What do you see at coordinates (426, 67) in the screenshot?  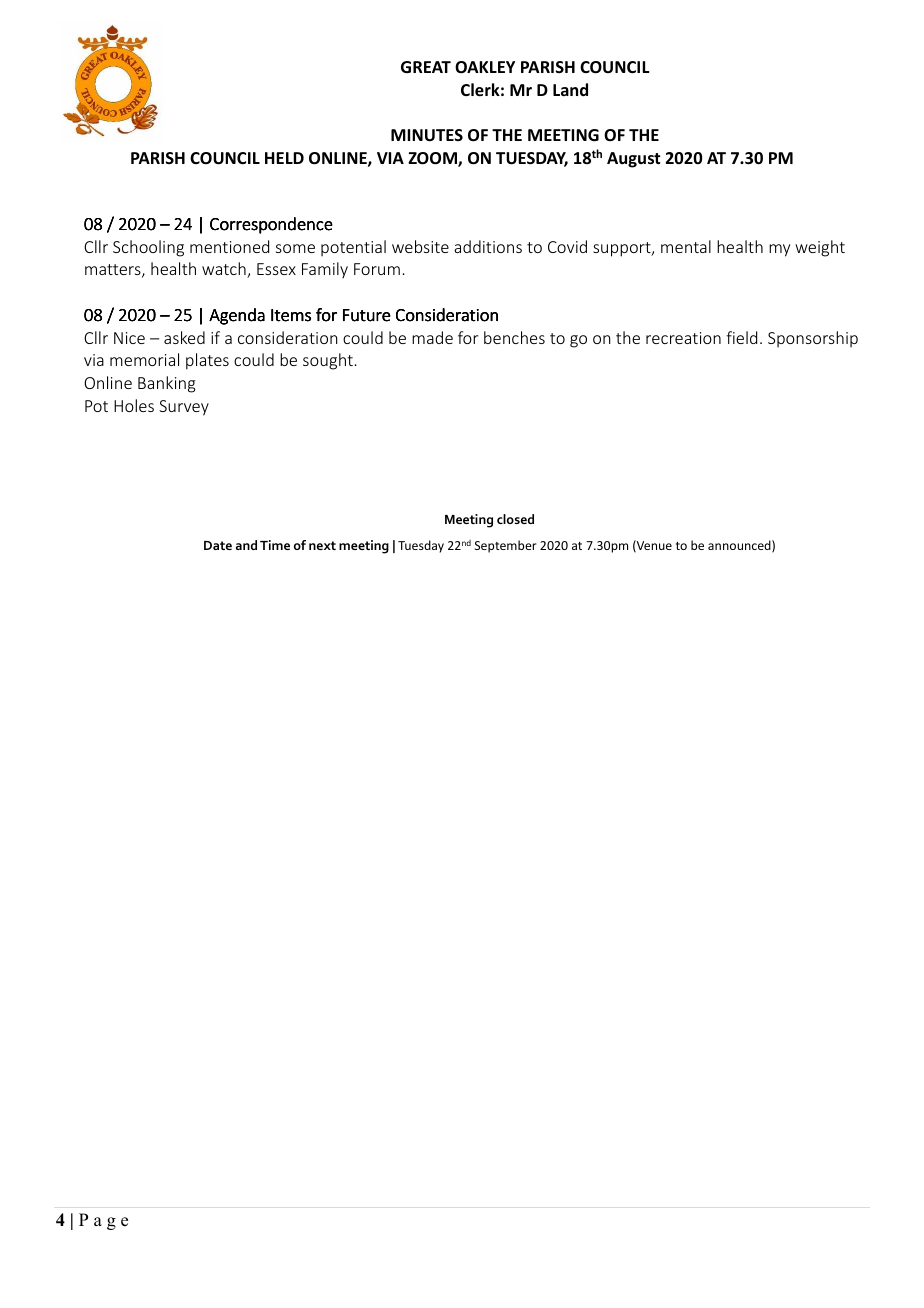 I see `GREAT` at bounding box center [426, 67].
